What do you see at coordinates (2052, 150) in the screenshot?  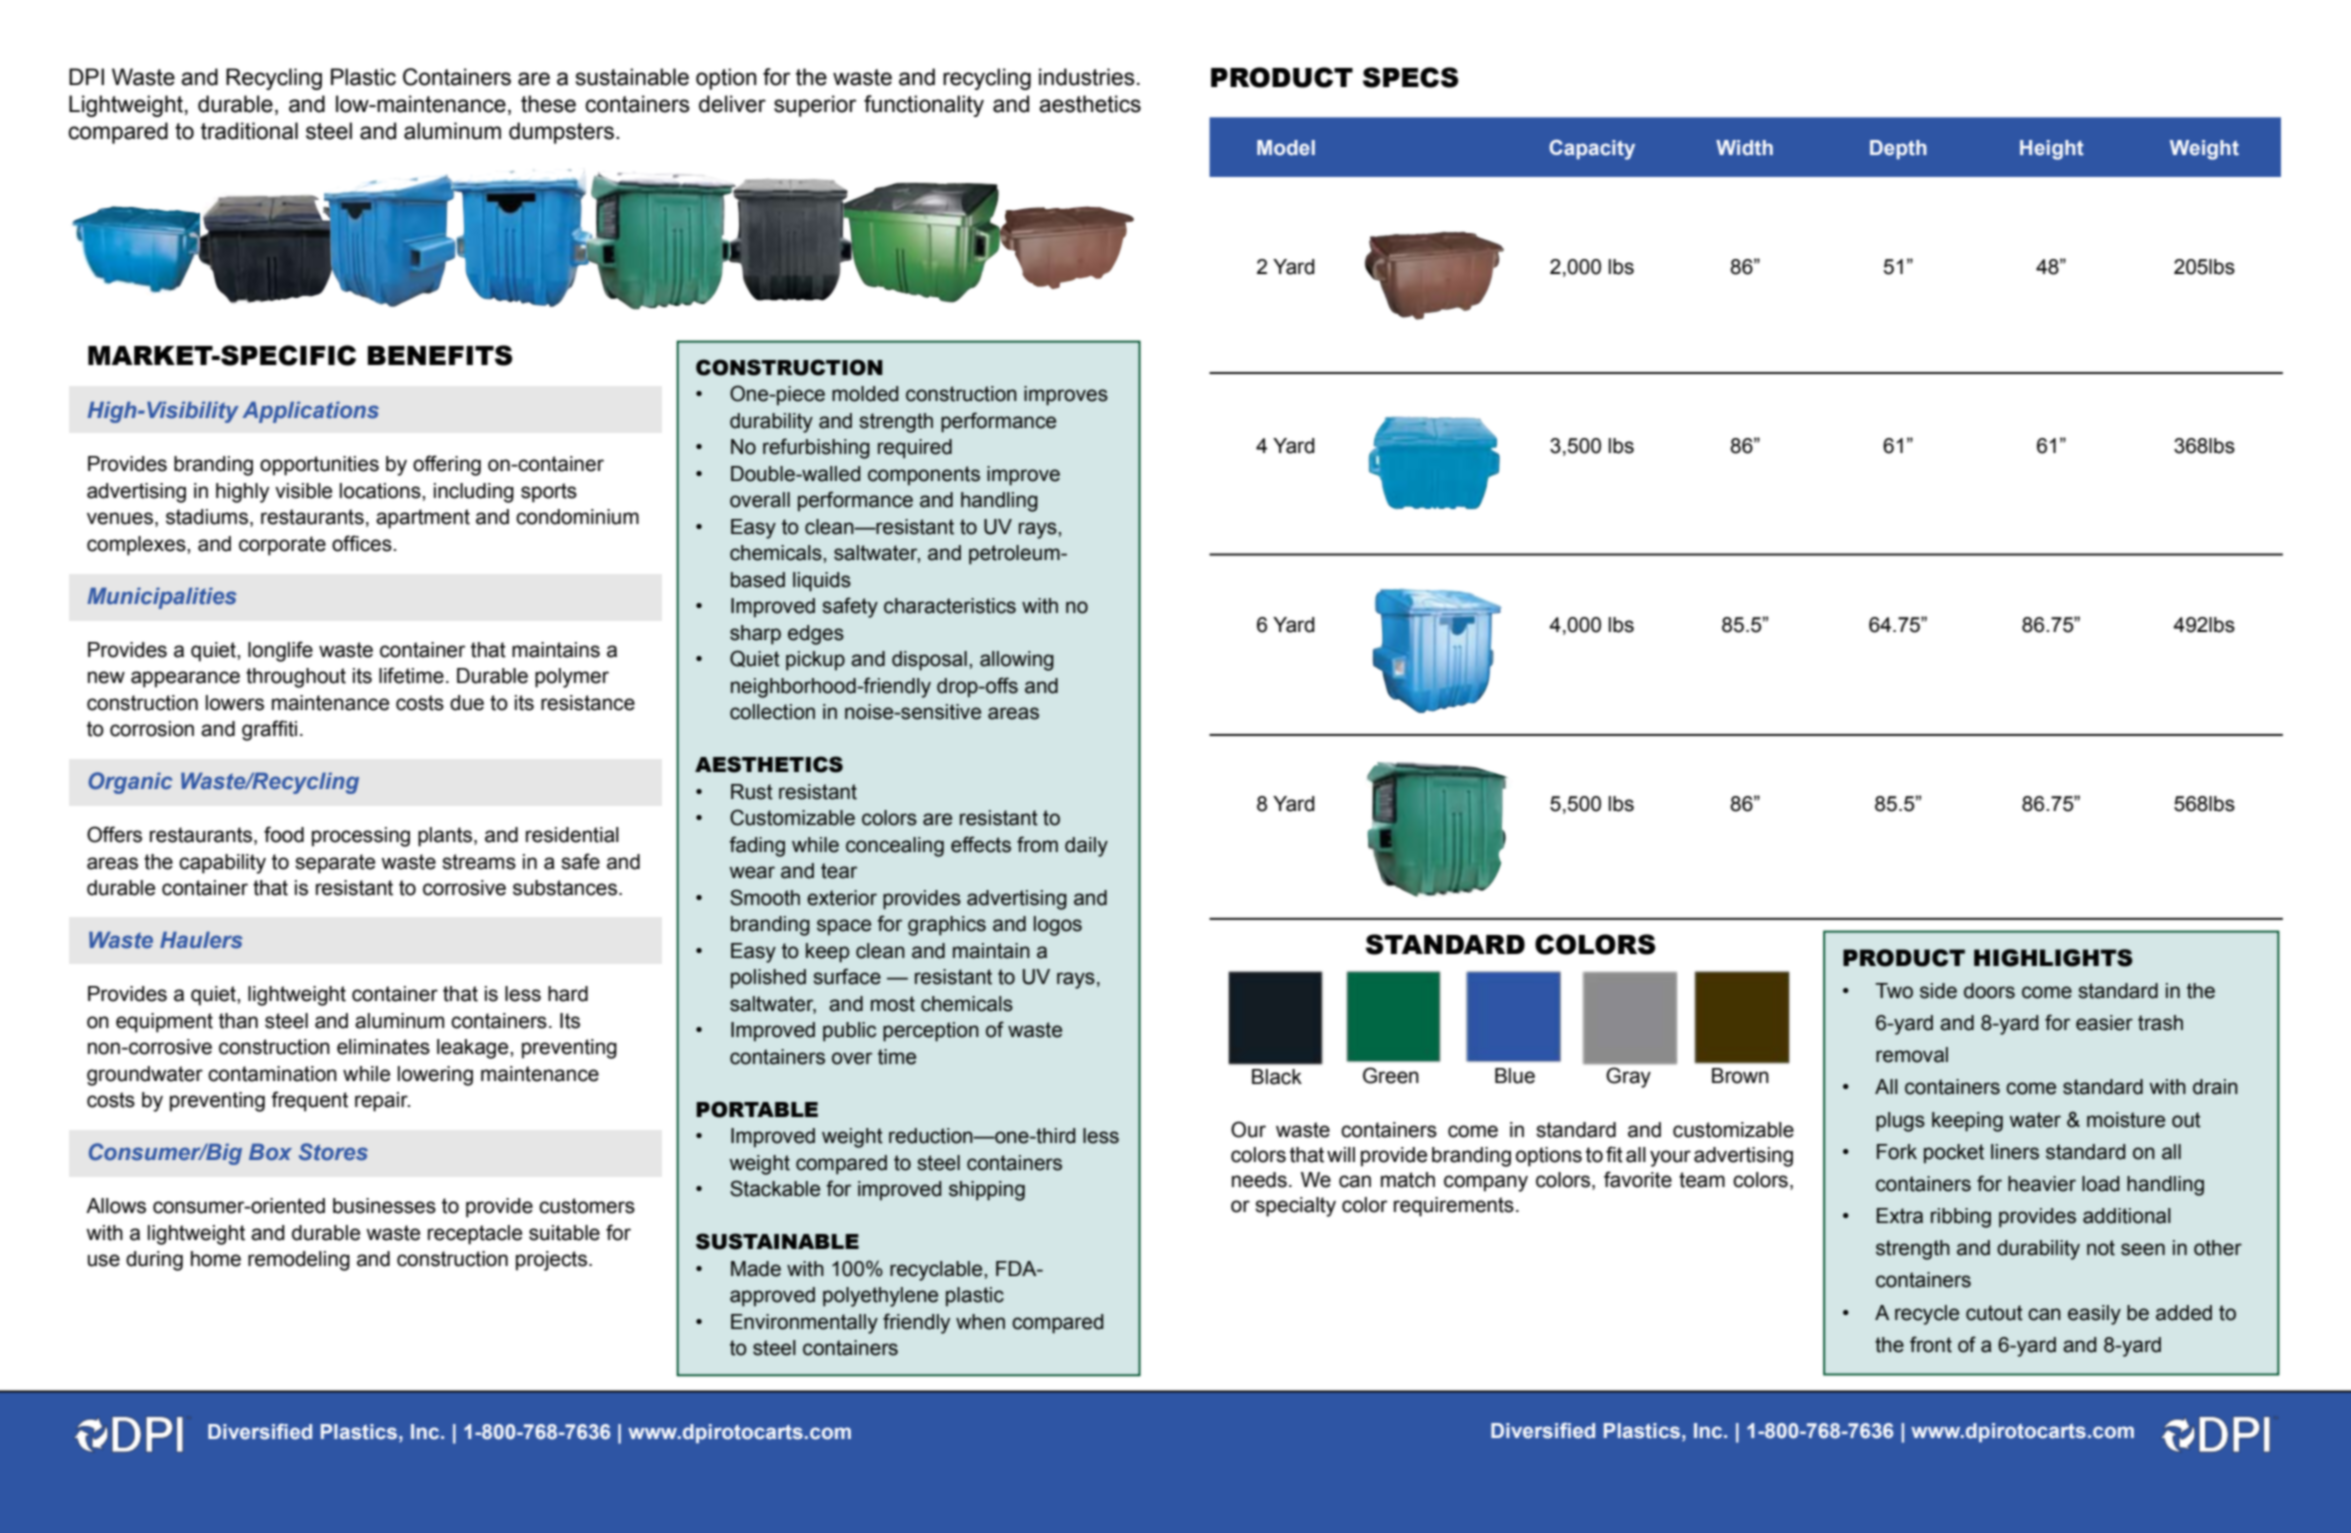 I see `Height` at bounding box center [2052, 150].
